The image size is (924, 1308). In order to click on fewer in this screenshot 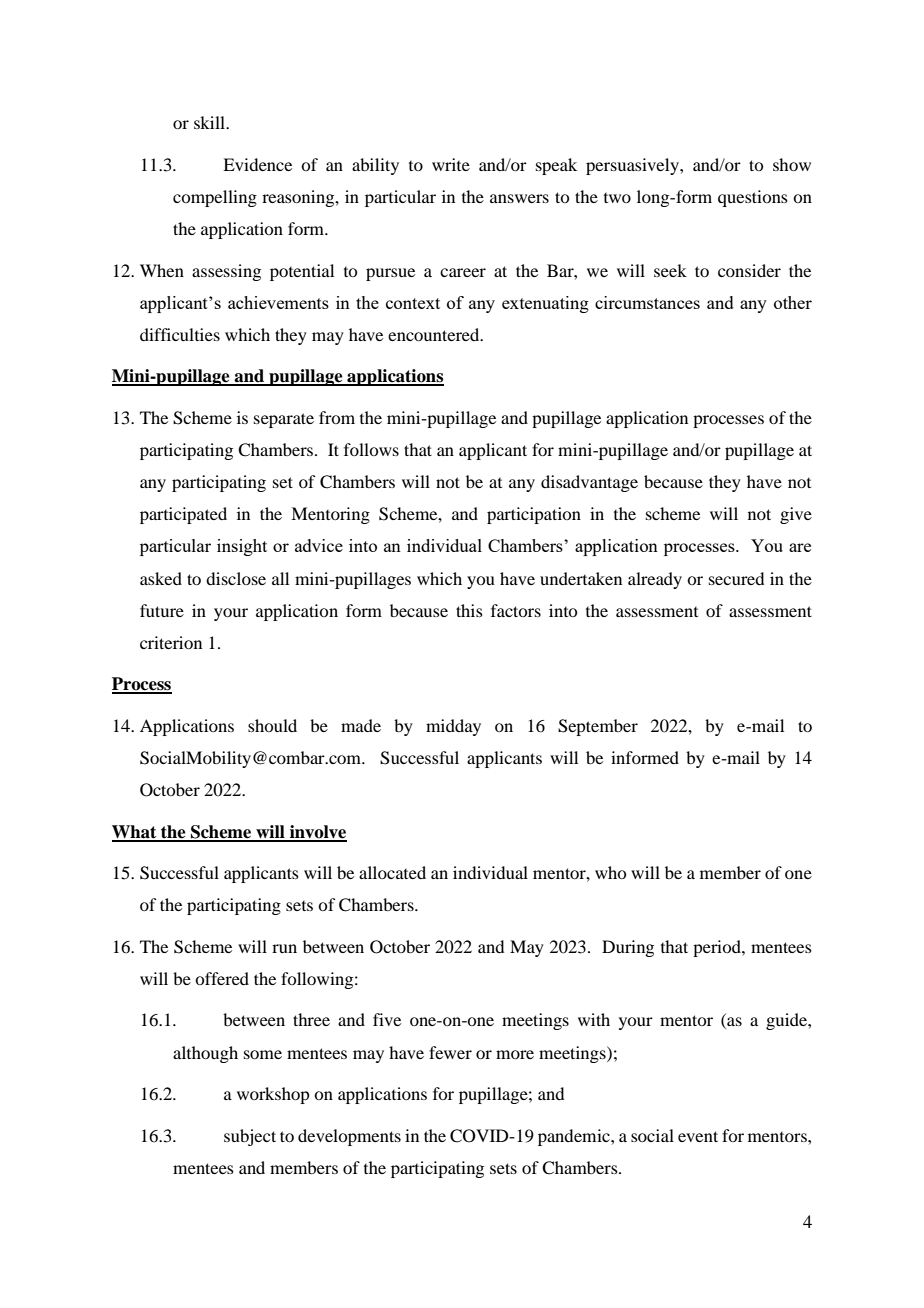, I will do `click(450, 1052)`.
